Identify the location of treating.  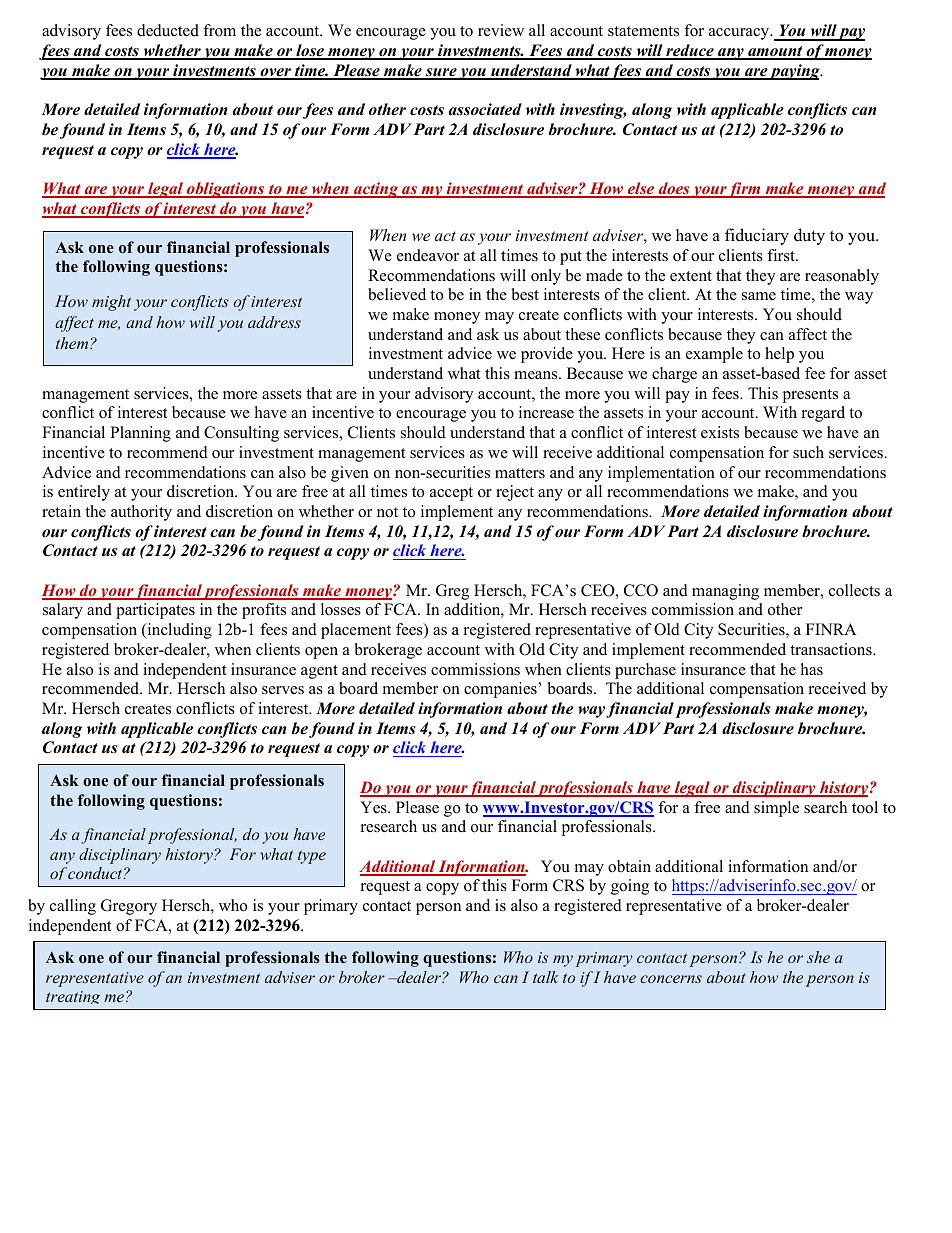
(73, 997).
